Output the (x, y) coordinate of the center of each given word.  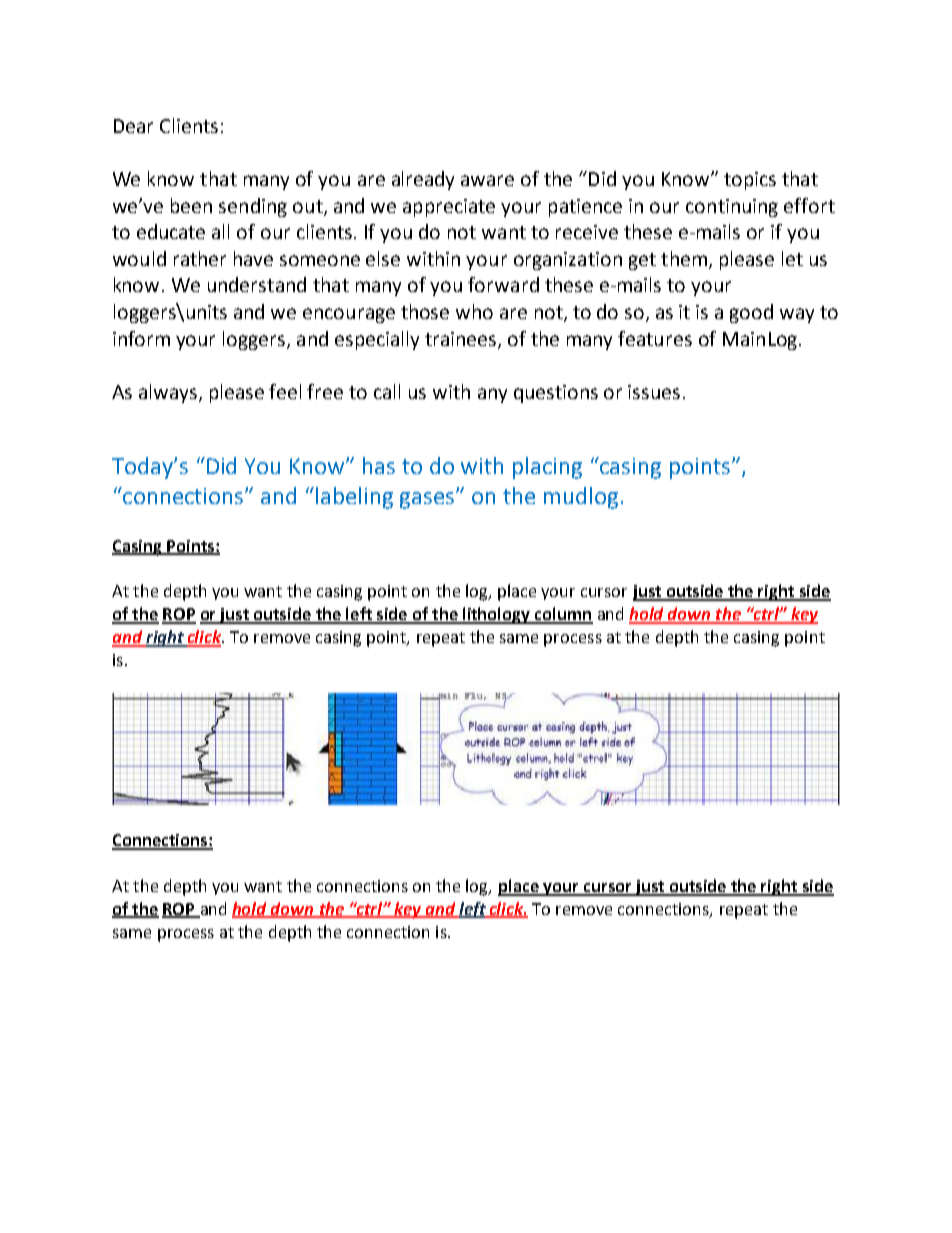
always (169, 393)
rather (200, 258)
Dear (133, 126)
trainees (462, 340)
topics (750, 181)
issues (654, 392)
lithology (496, 615)
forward (503, 284)
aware (487, 180)
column (562, 615)
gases (428, 500)
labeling (354, 498)
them (684, 258)
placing (547, 468)
